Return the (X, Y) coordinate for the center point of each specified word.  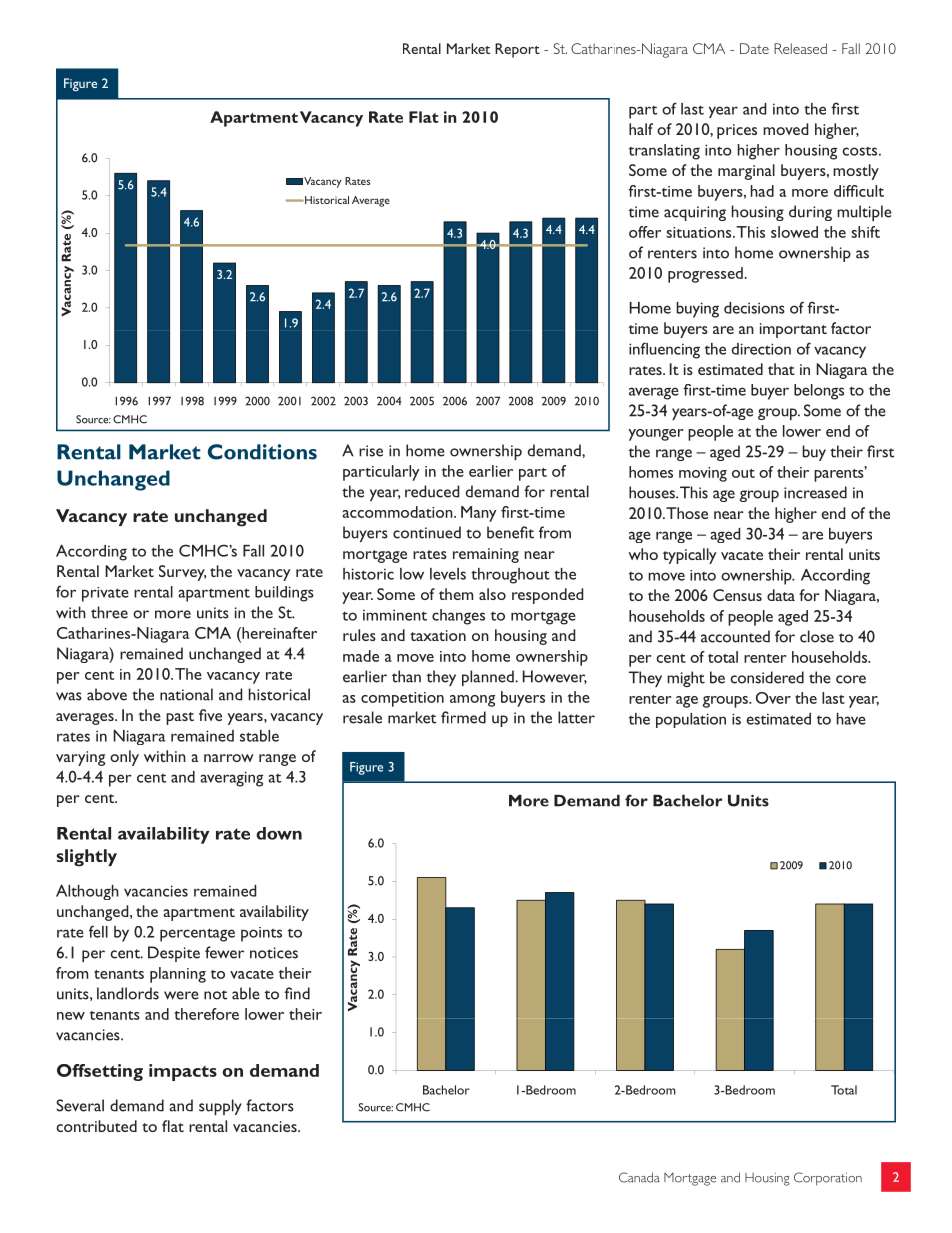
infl (638, 348)
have (851, 719)
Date (754, 48)
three (109, 612)
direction (761, 349)
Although (87, 892)
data (781, 595)
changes (458, 617)
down (279, 833)
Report (517, 50)
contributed (96, 1126)
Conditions (262, 452)
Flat (424, 117)
